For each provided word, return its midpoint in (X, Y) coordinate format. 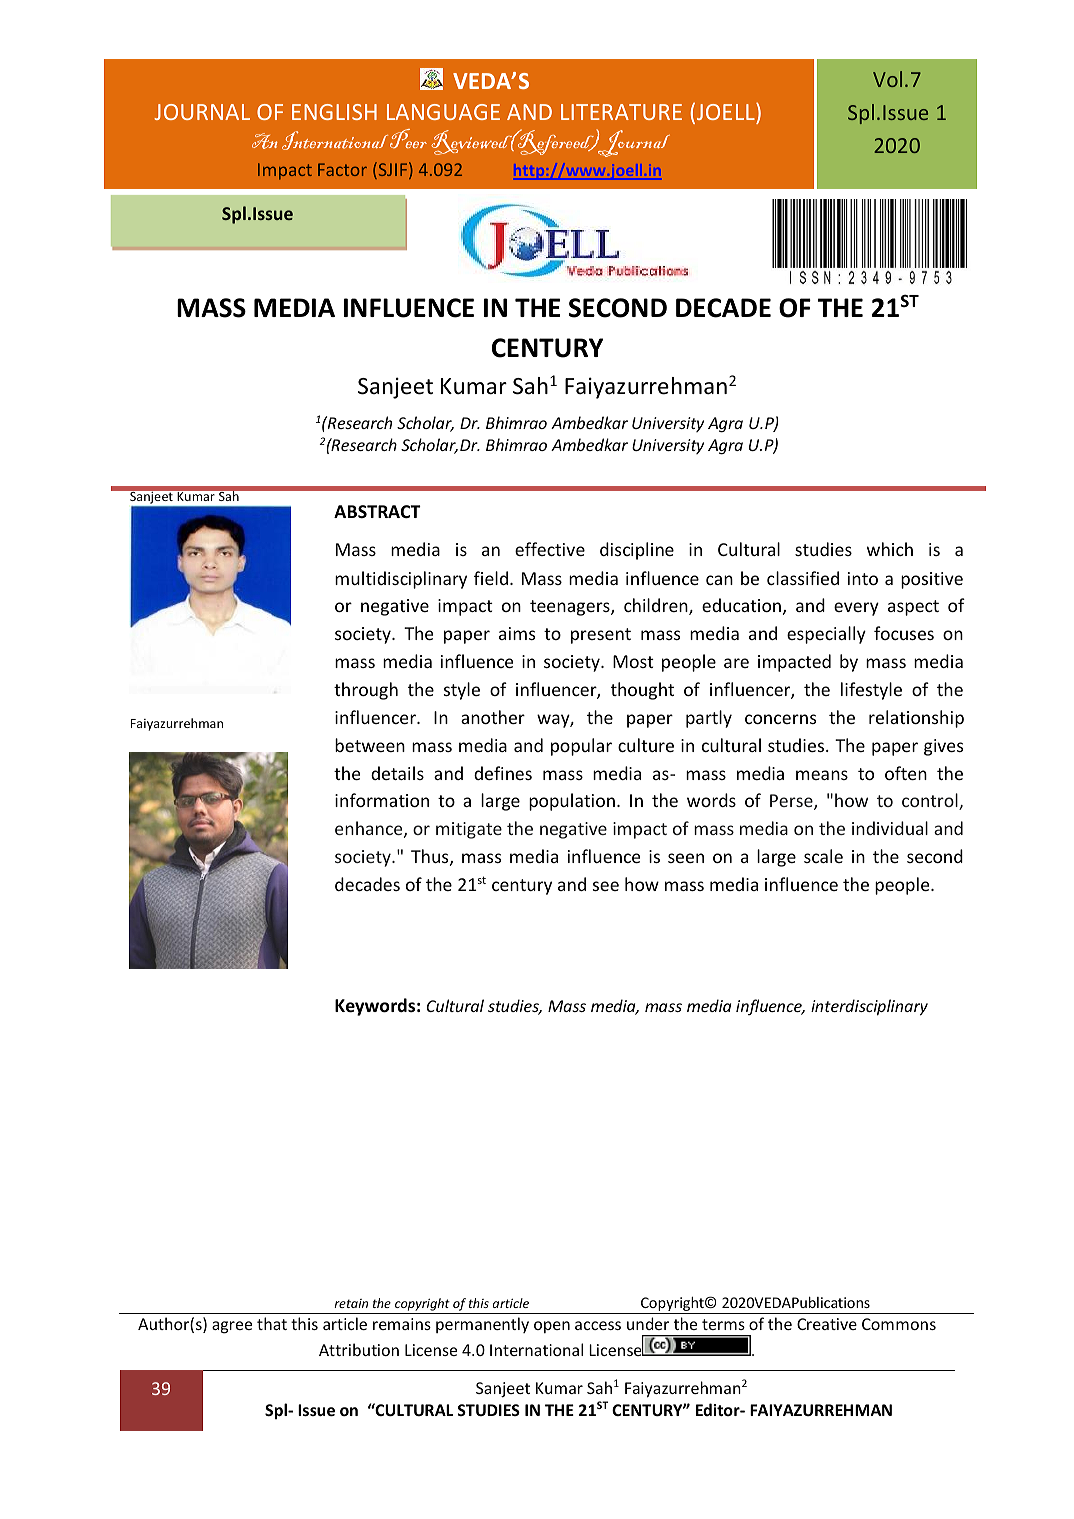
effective (550, 549)
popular (581, 747)
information (382, 800)
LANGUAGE (443, 112)
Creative (827, 1324)
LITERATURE (621, 112)
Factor (342, 169)
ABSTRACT (377, 511)
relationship (916, 719)
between (370, 745)
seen (686, 858)
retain (351, 1303)
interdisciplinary (869, 1007)
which (890, 549)
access (598, 1325)
